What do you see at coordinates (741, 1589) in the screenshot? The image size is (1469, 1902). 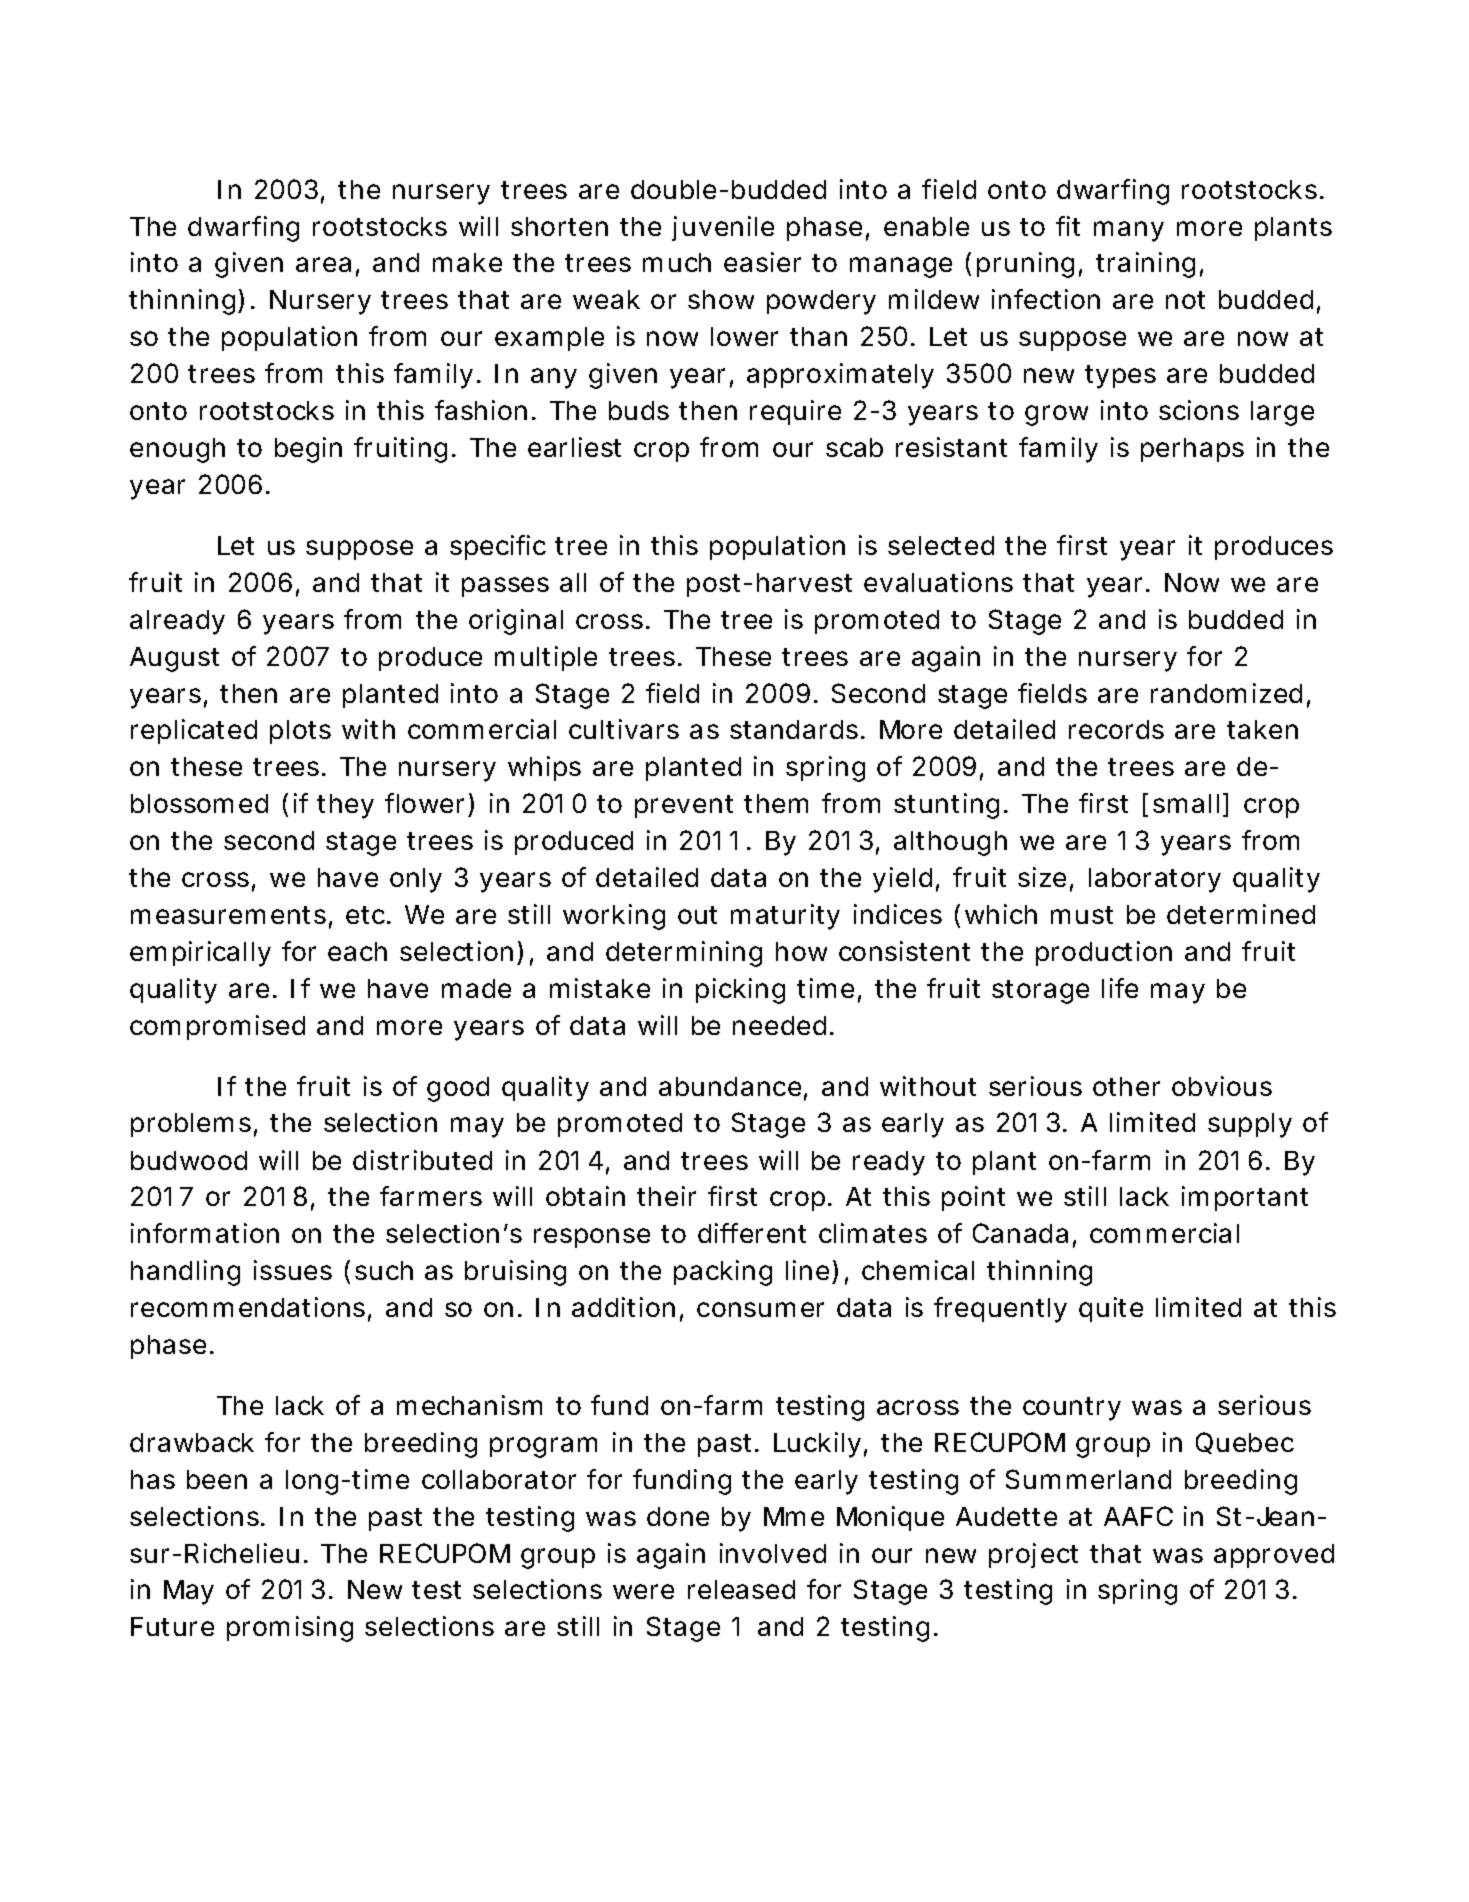 I see `released` at bounding box center [741, 1589].
